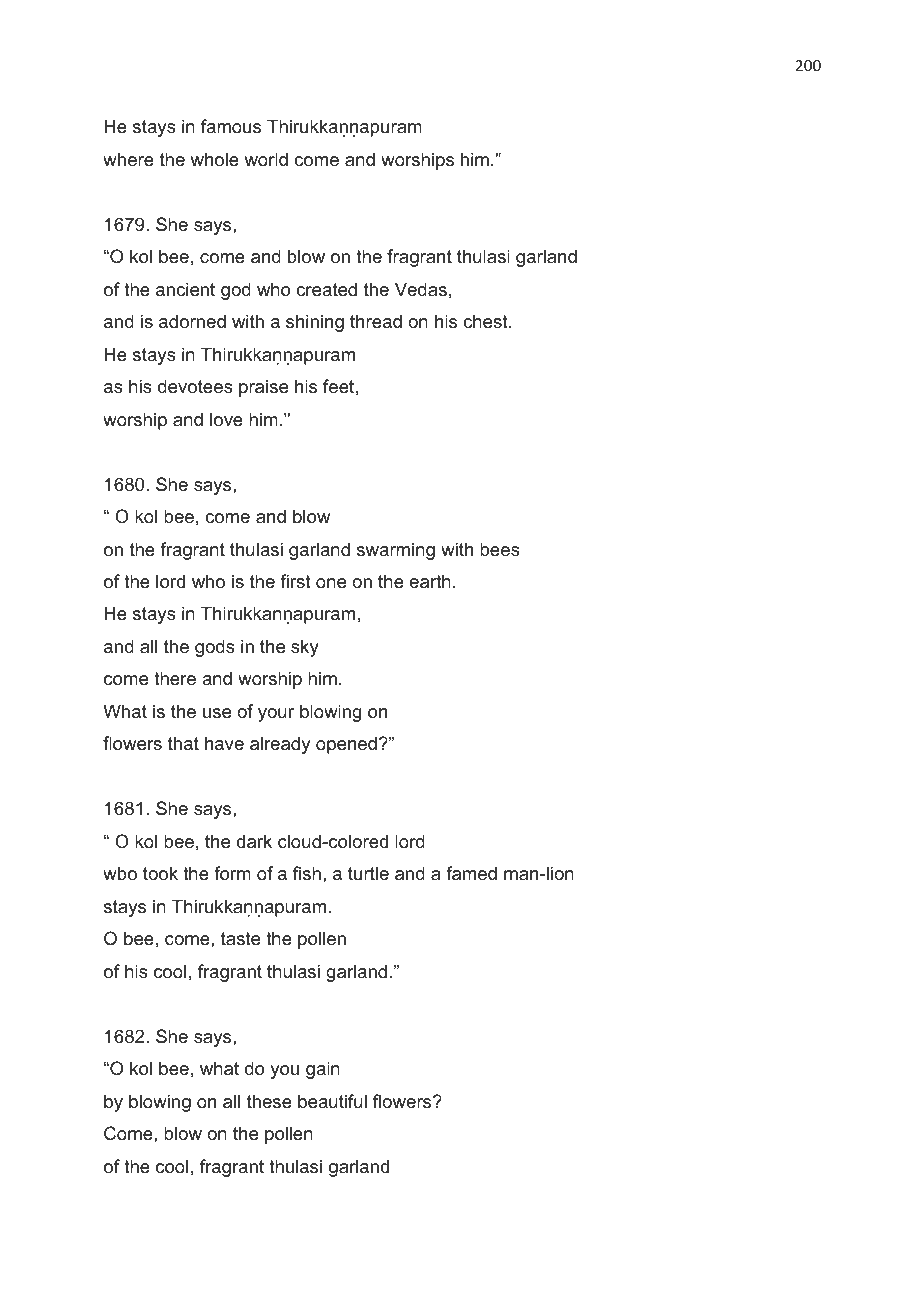 The image size is (924, 1308). What do you see at coordinates (323, 1070) in the document?
I see `gain` at bounding box center [323, 1070].
